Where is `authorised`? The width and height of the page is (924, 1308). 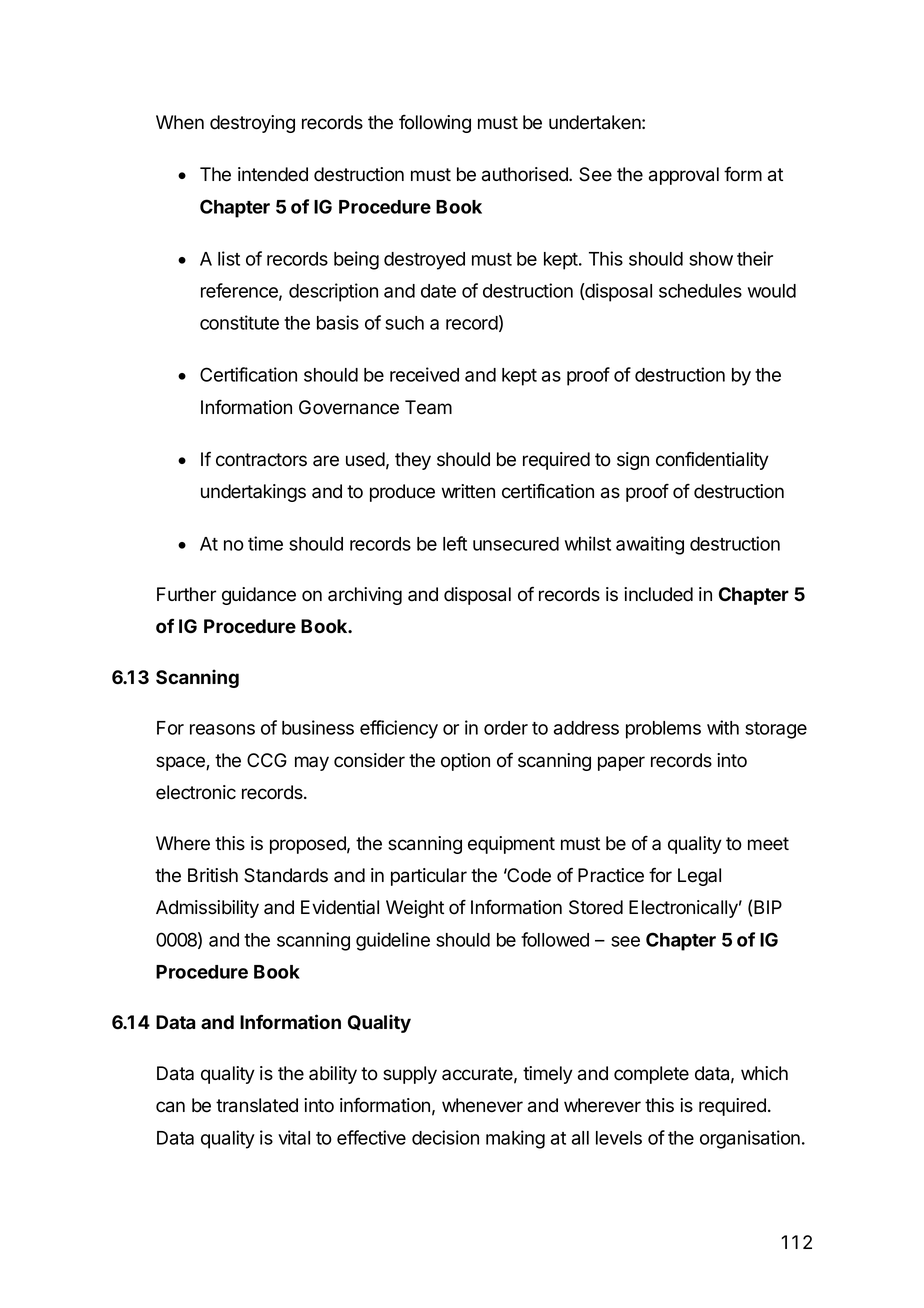 authorised is located at coordinates (526, 174).
